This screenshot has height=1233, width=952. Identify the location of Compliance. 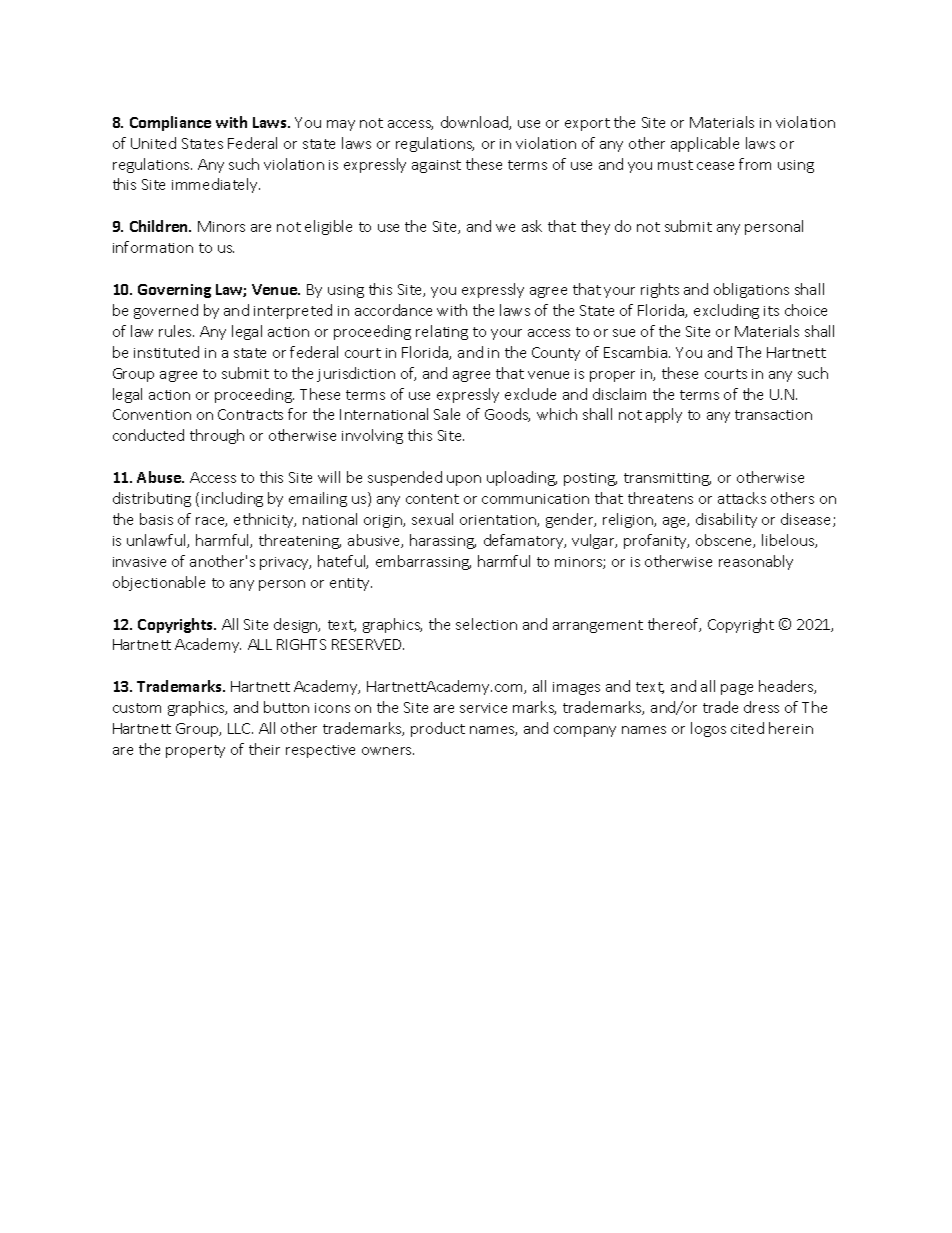
(170, 123).
